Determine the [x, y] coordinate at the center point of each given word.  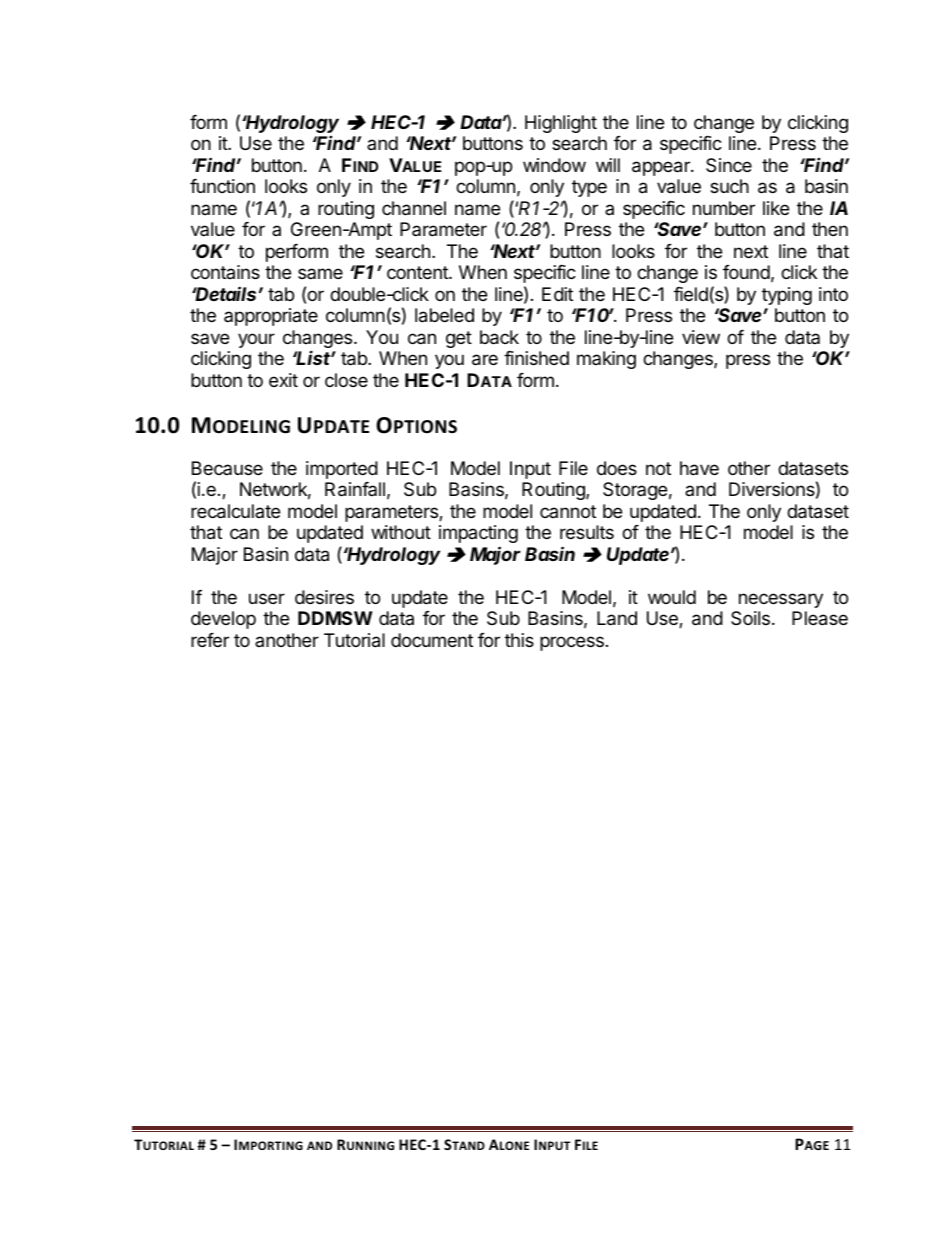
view [701, 337]
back [499, 337]
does [617, 468]
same [320, 273]
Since [729, 165]
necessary [781, 600]
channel [414, 208]
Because [227, 468]
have [699, 468]
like [776, 208]
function [222, 186]
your [256, 340]
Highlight [561, 124]
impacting [478, 534]
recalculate [235, 511]
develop [223, 620]
